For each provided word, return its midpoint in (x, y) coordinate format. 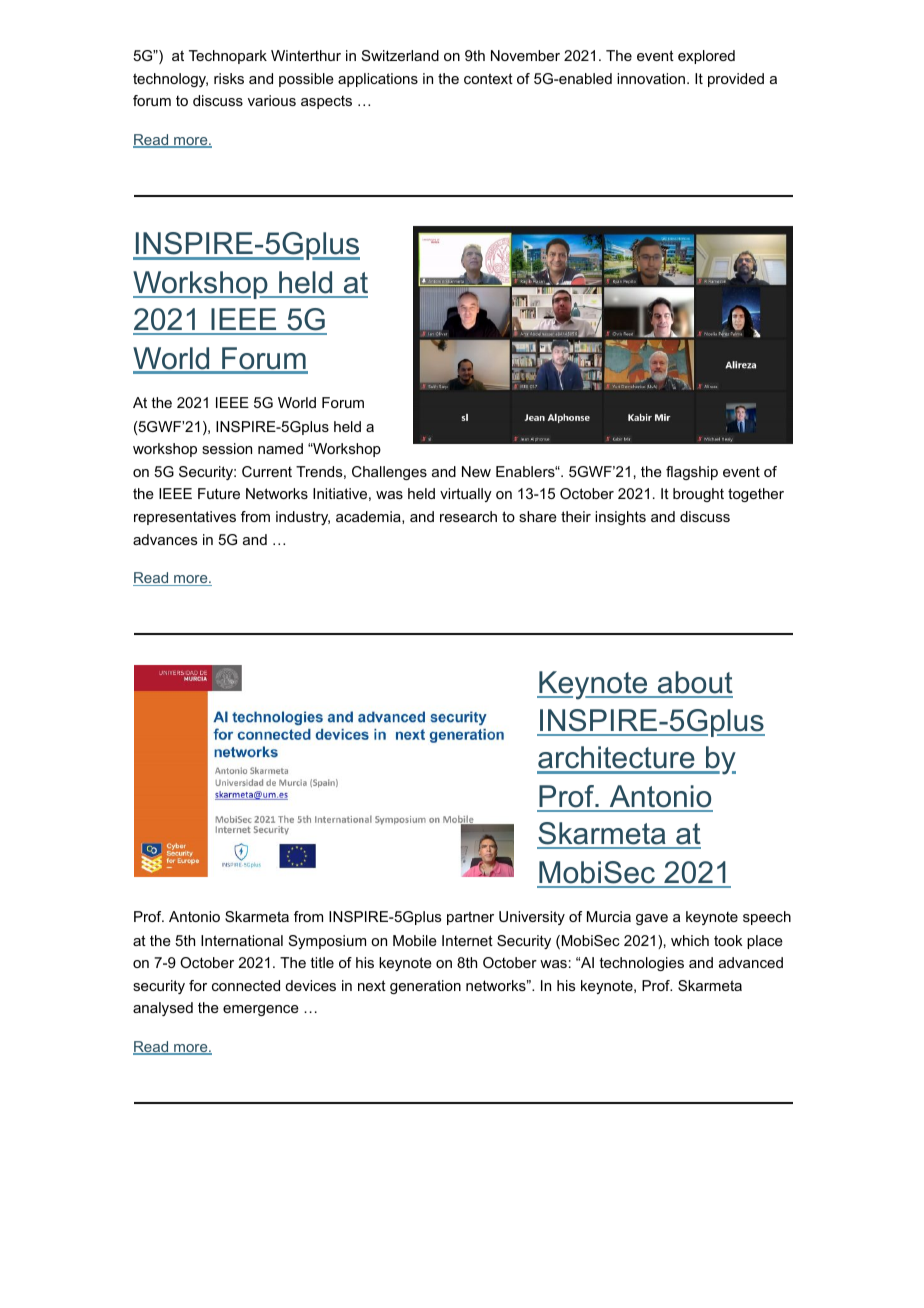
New (476, 471)
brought (698, 495)
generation (425, 987)
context (488, 78)
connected (246, 985)
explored (706, 57)
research (468, 516)
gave (652, 919)
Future (219, 493)
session (227, 448)
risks (229, 78)
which (690, 940)
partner (470, 918)
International (242, 940)
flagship (692, 473)
